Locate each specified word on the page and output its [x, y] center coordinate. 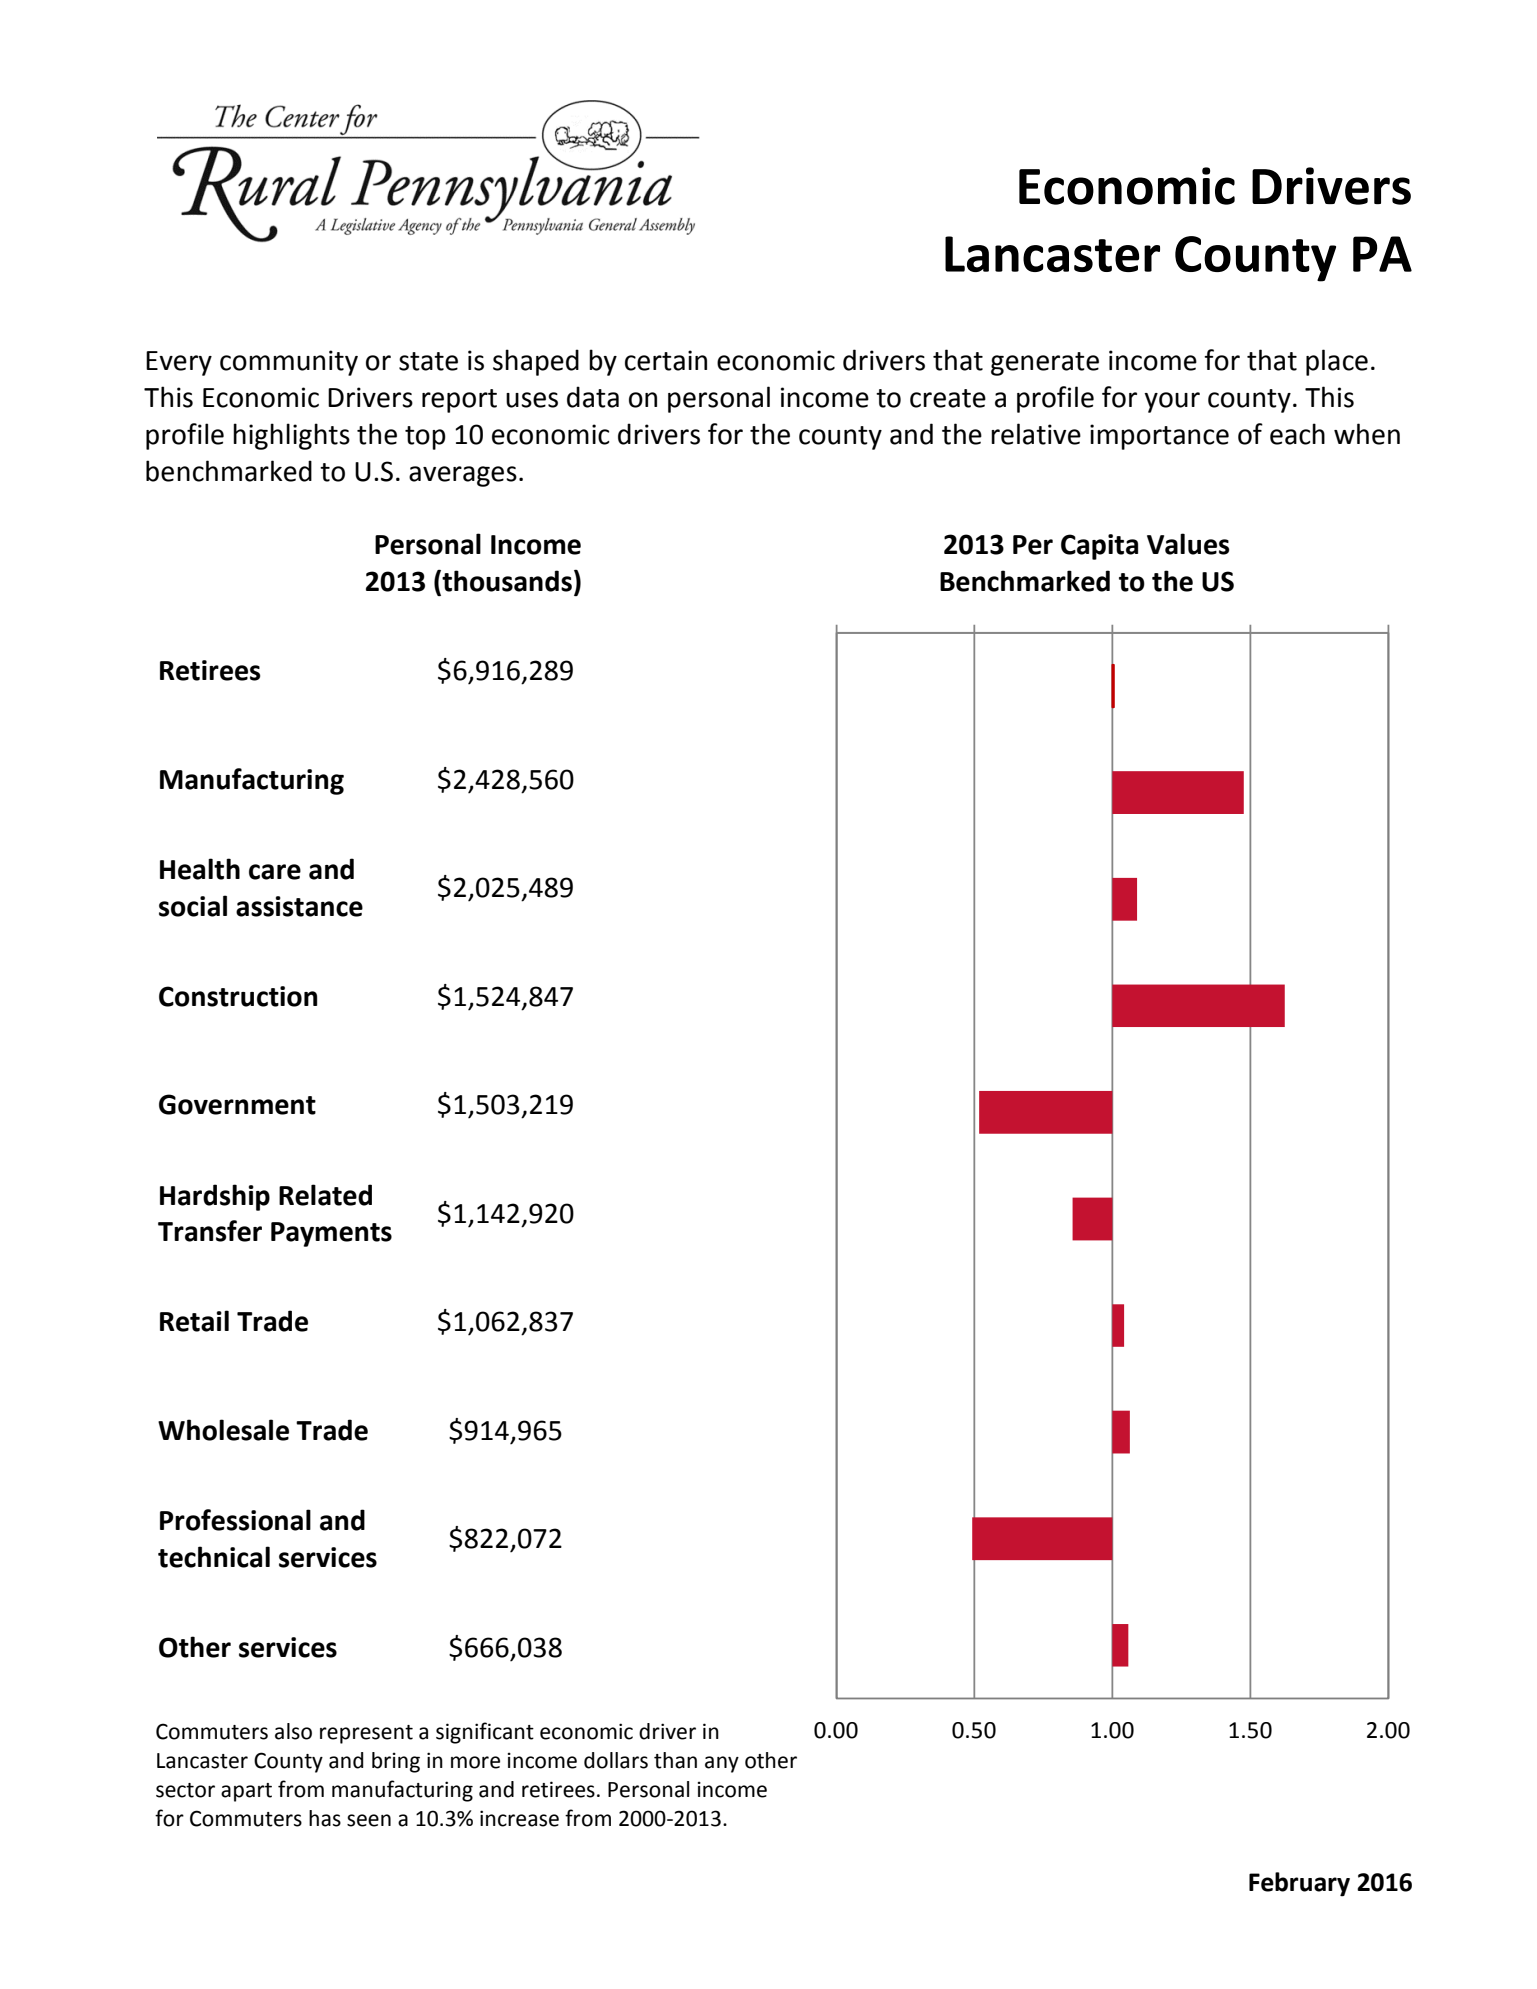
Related [325, 1195]
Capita [1099, 547]
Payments [331, 1234]
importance [1159, 437]
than [675, 1760]
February [1299, 1884]
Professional [235, 1520]
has [325, 1818]
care [275, 872]
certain [666, 360]
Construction [238, 996]
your [1172, 402]
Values [1188, 544]
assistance [299, 906]
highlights [291, 436]
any [722, 1764]
